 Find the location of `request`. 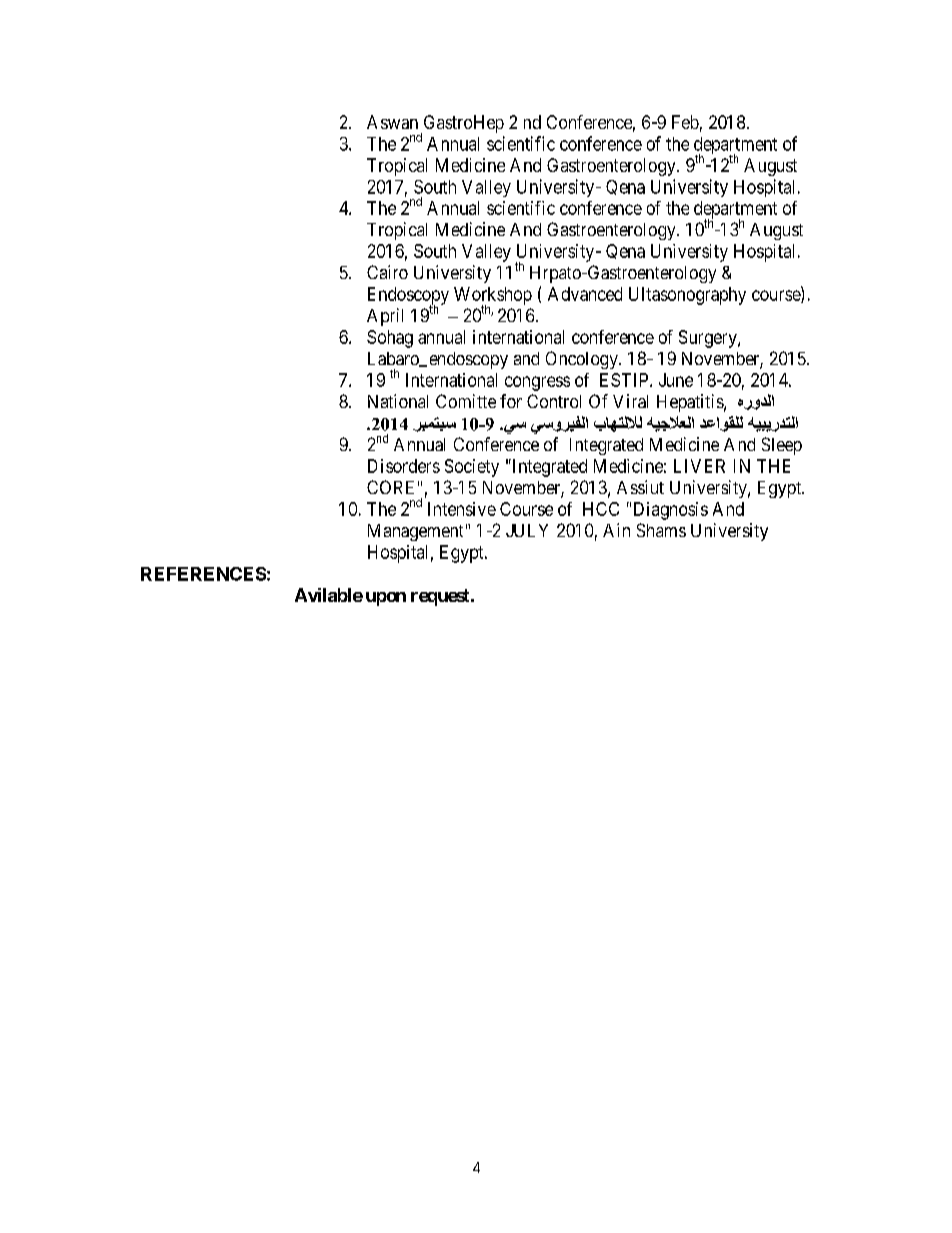

request is located at coordinates (441, 597).
